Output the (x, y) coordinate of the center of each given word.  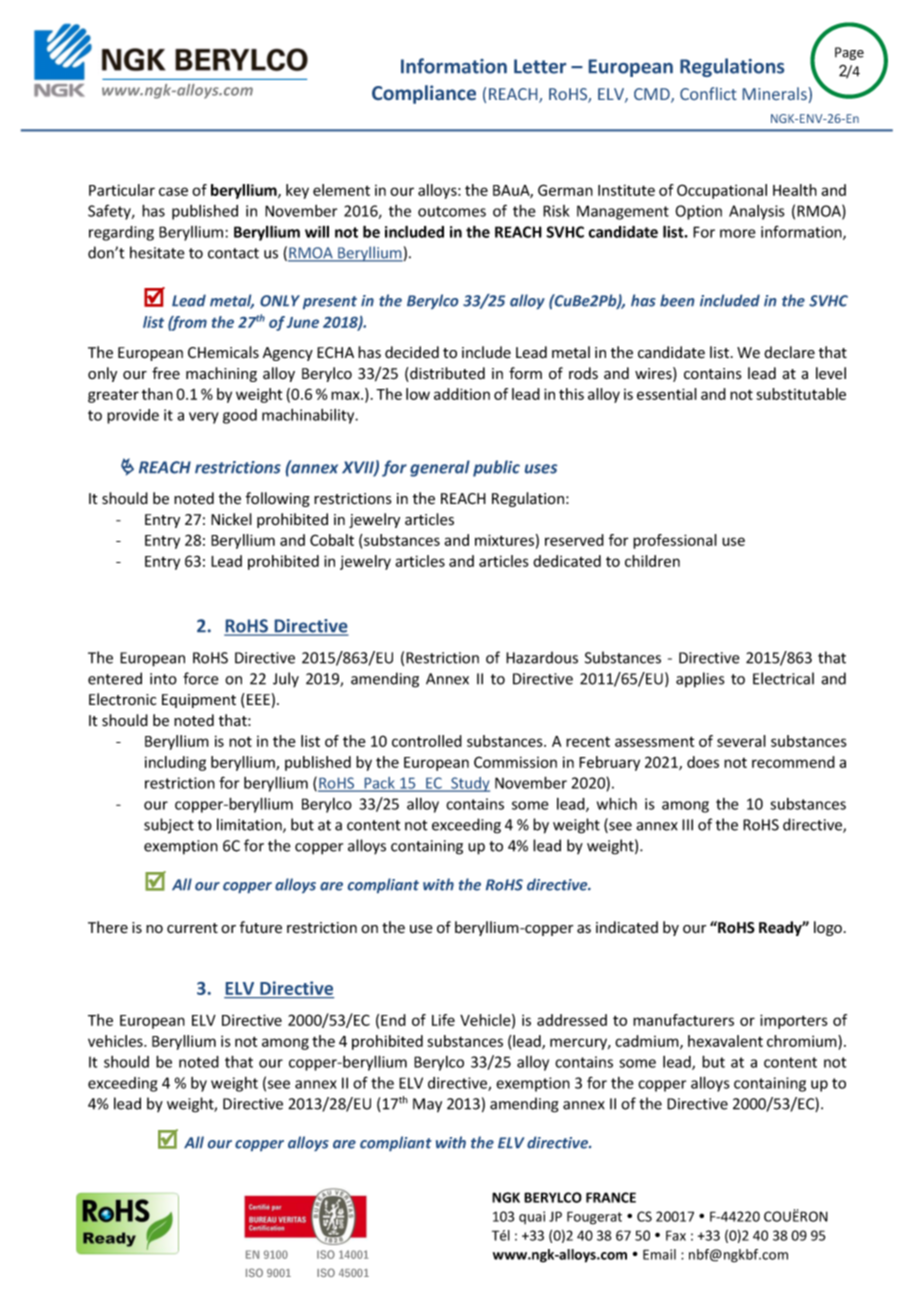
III (687, 825)
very (204, 418)
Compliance (424, 94)
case (173, 191)
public (496, 468)
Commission (515, 762)
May (427, 1105)
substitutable (801, 394)
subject (169, 826)
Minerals (776, 93)
